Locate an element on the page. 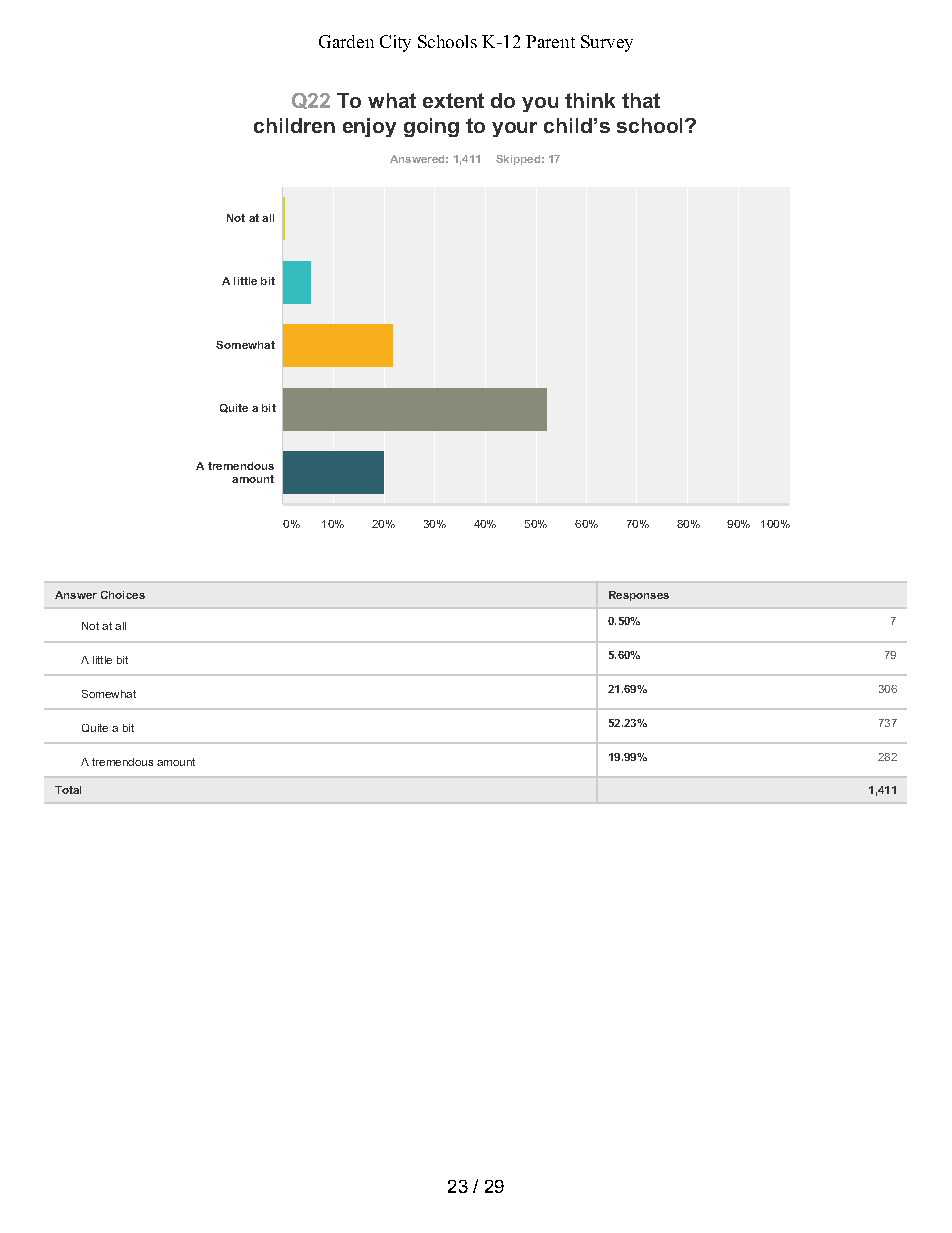 Image resolution: width=952 pixels, height=1233 pixels. think is located at coordinates (590, 100).
